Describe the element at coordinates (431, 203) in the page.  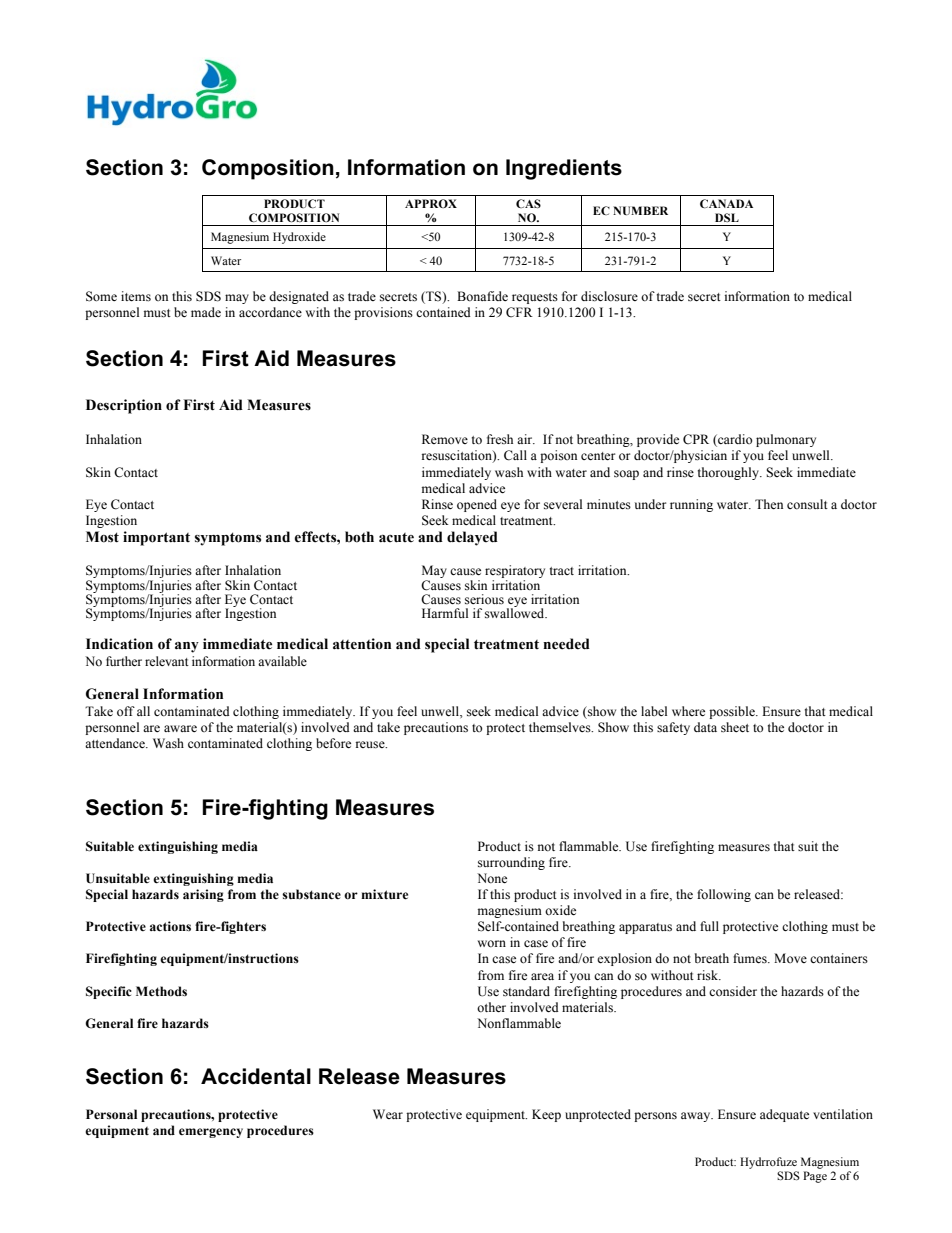
I see `APPROX` at that location.
